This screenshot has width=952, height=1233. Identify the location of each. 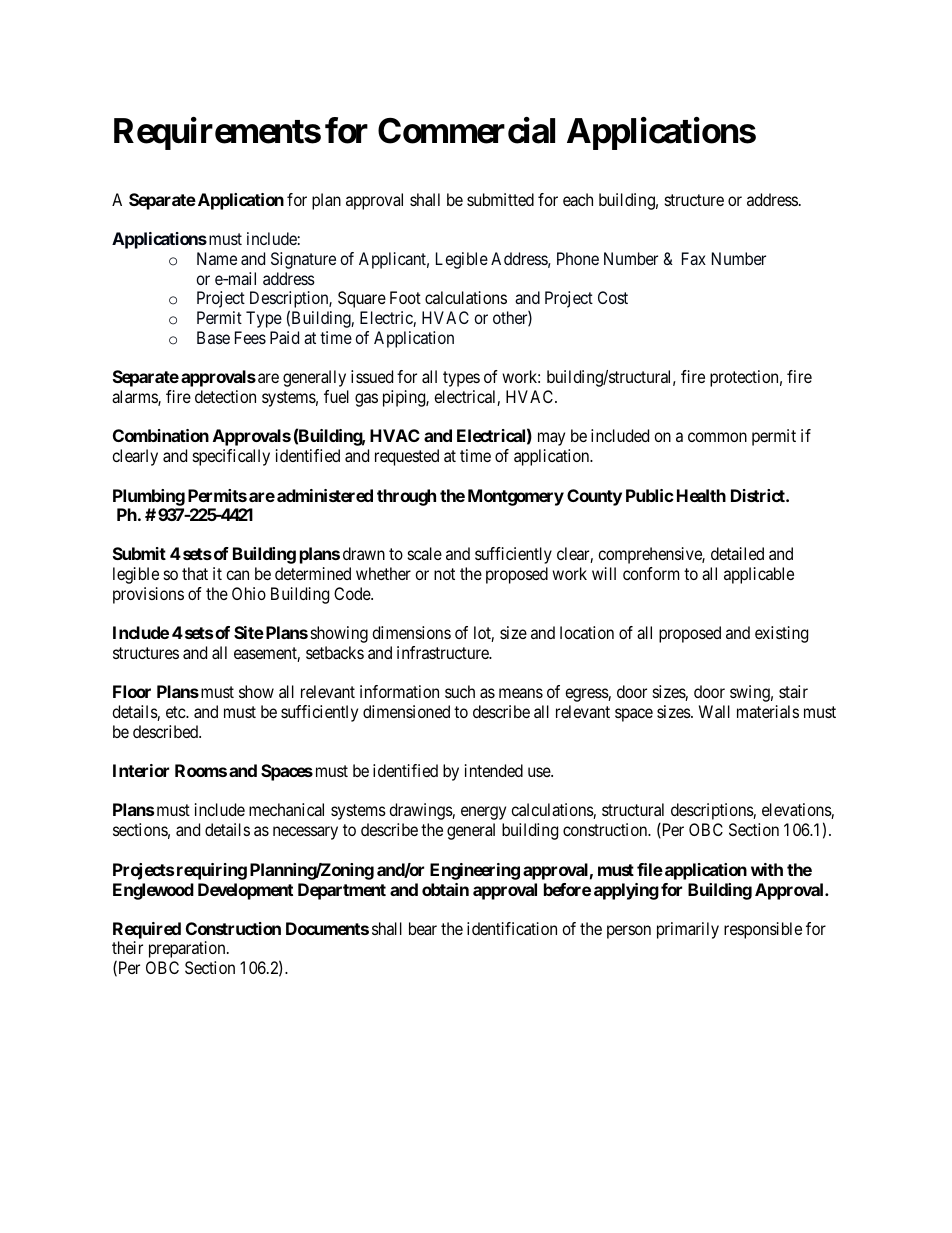
(578, 199).
